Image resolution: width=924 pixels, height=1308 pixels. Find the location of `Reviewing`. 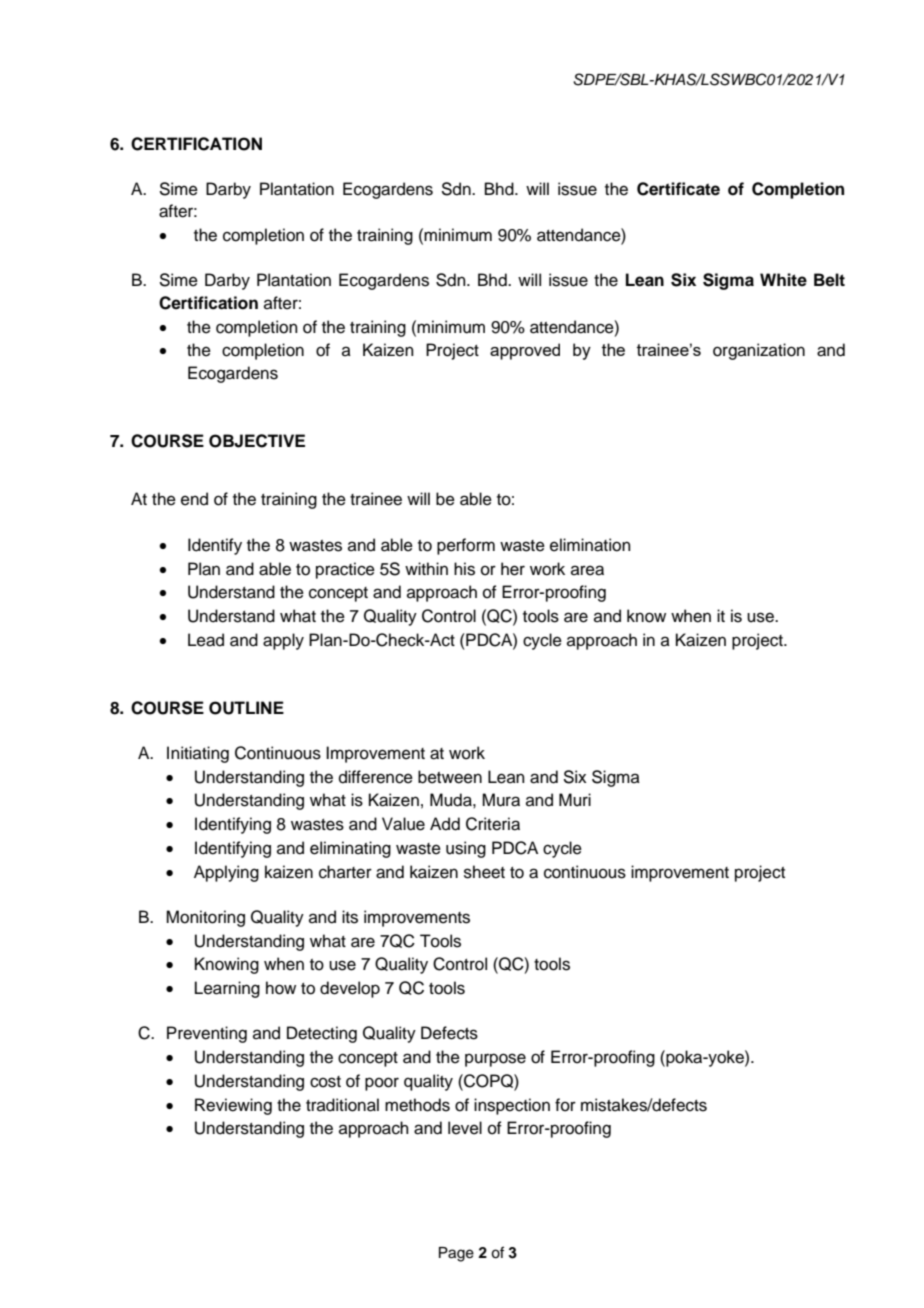

Reviewing is located at coordinates (233, 1106).
